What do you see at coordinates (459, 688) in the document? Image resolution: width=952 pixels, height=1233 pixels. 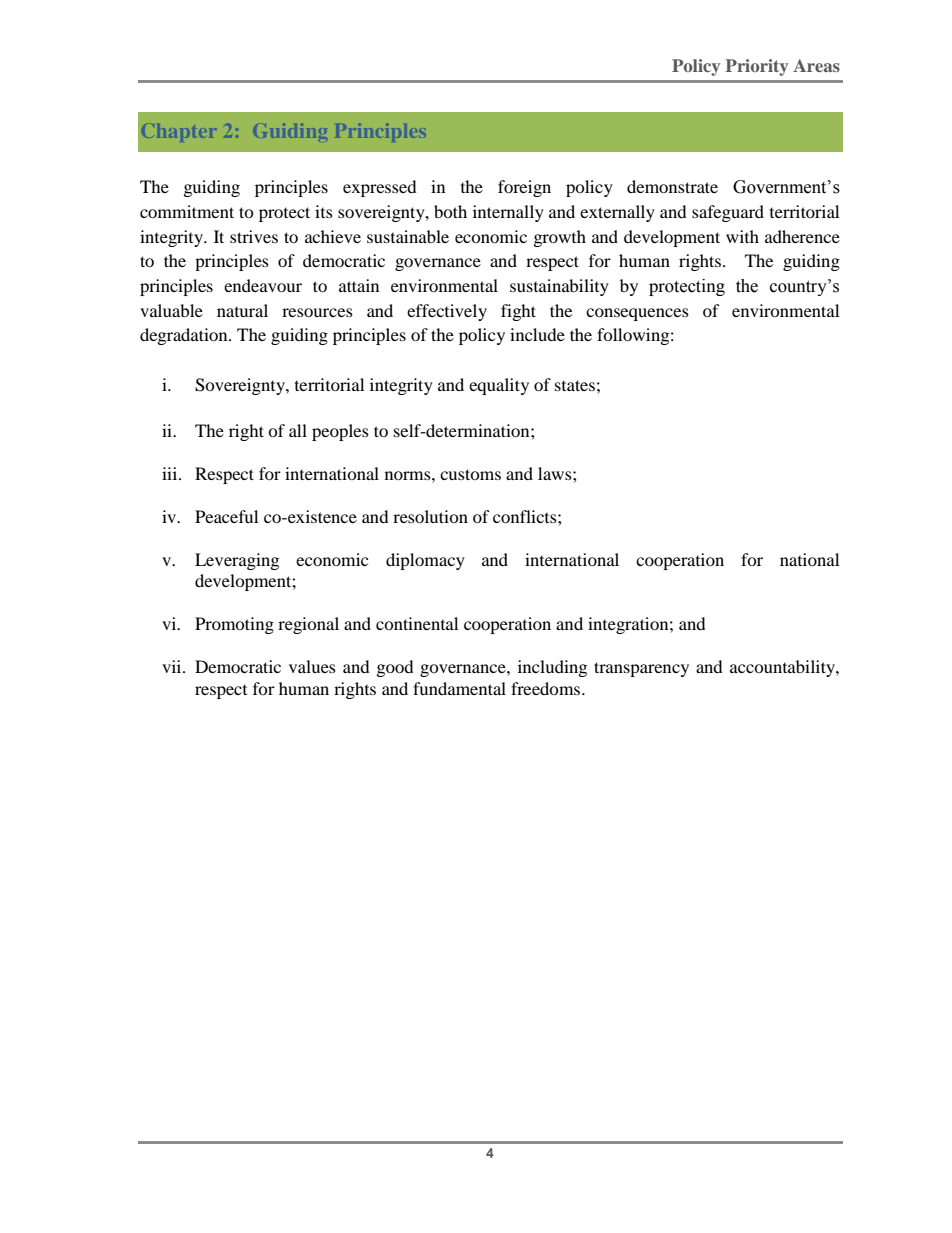 I see `fundamental` at bounding box center [459, 688].
